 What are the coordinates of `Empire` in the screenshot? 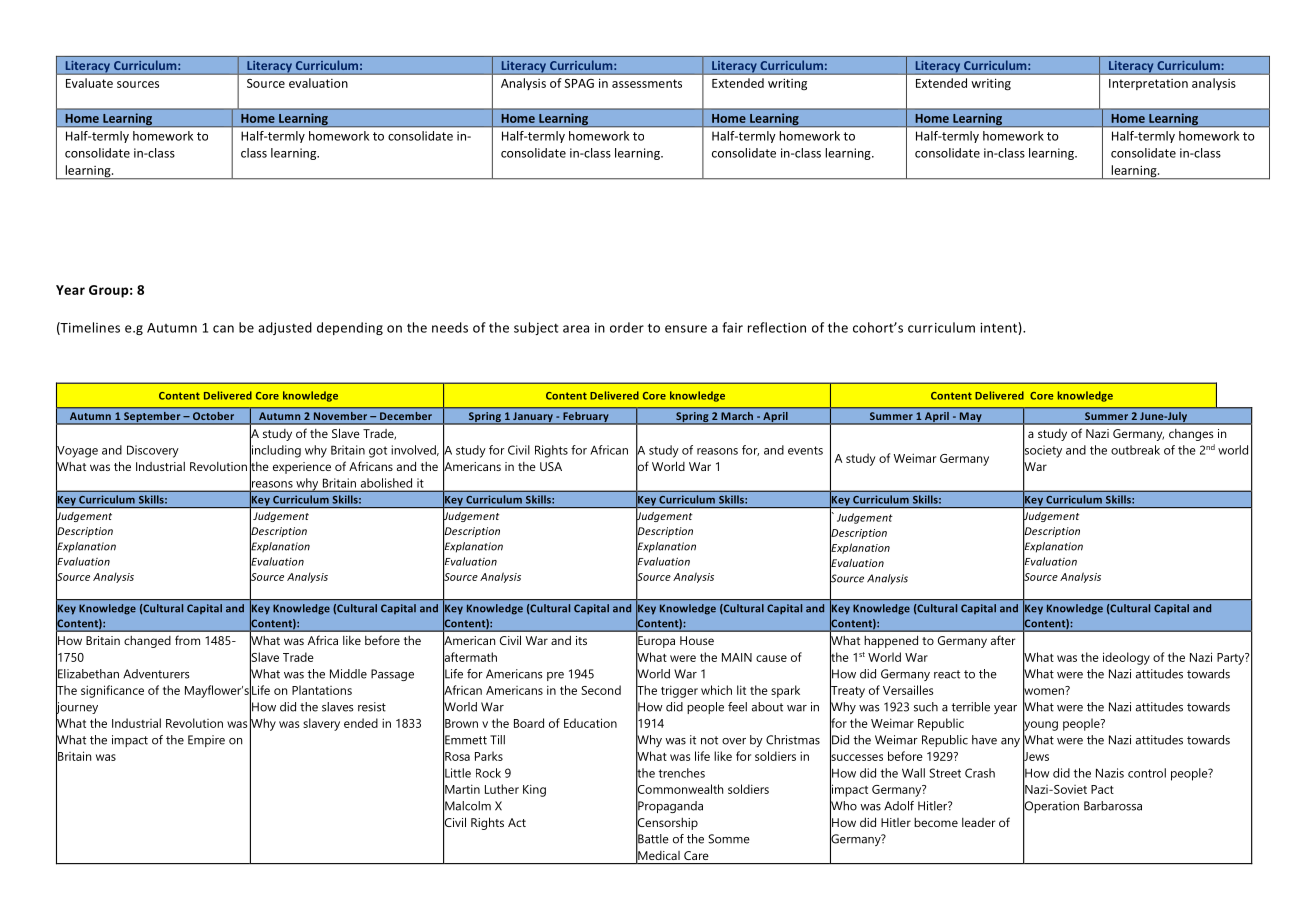 It's located at (206, 741).
